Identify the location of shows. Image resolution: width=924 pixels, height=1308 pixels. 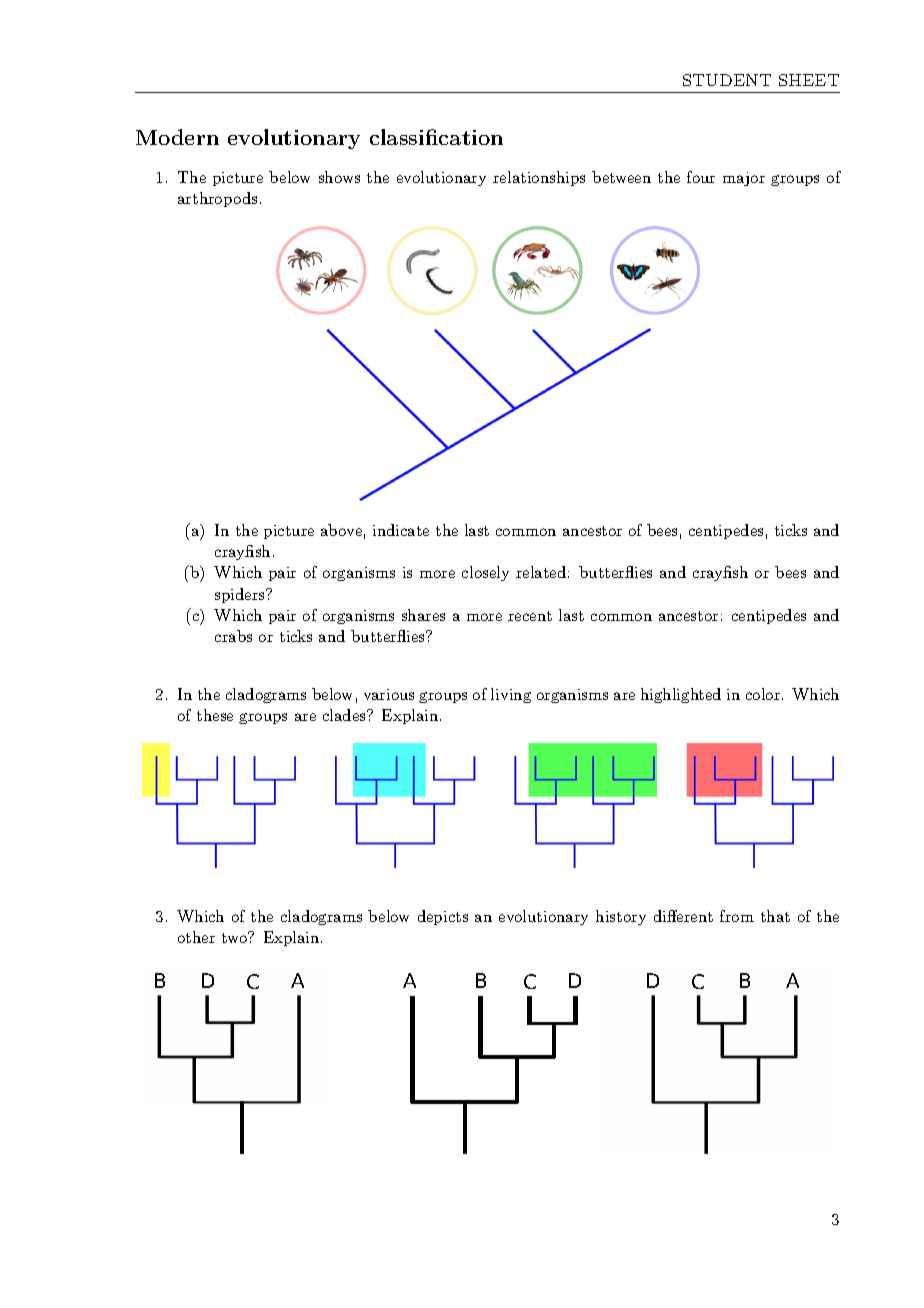
(339, 177).
